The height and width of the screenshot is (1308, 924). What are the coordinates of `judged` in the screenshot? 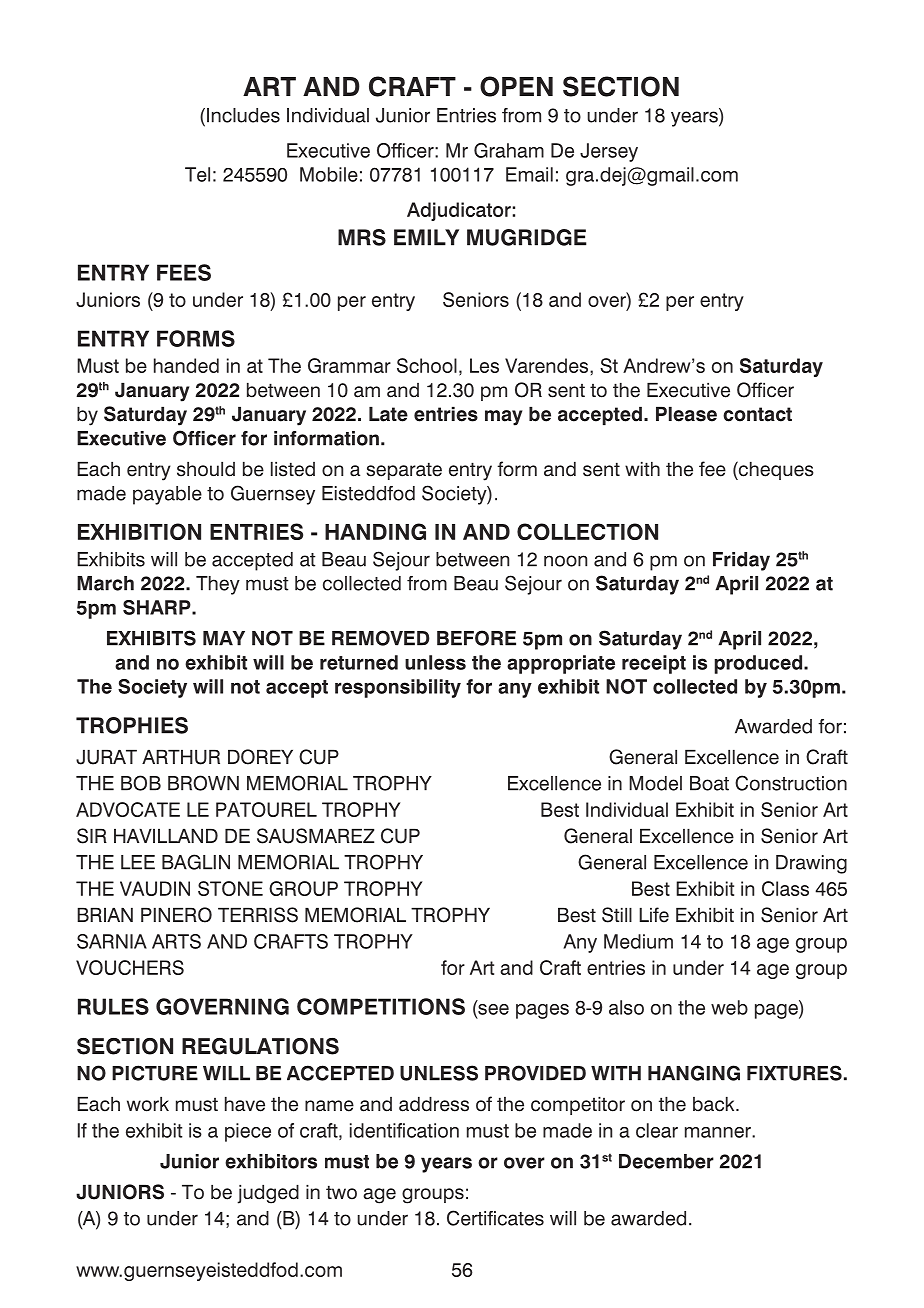 It's located at (268, 1194).
